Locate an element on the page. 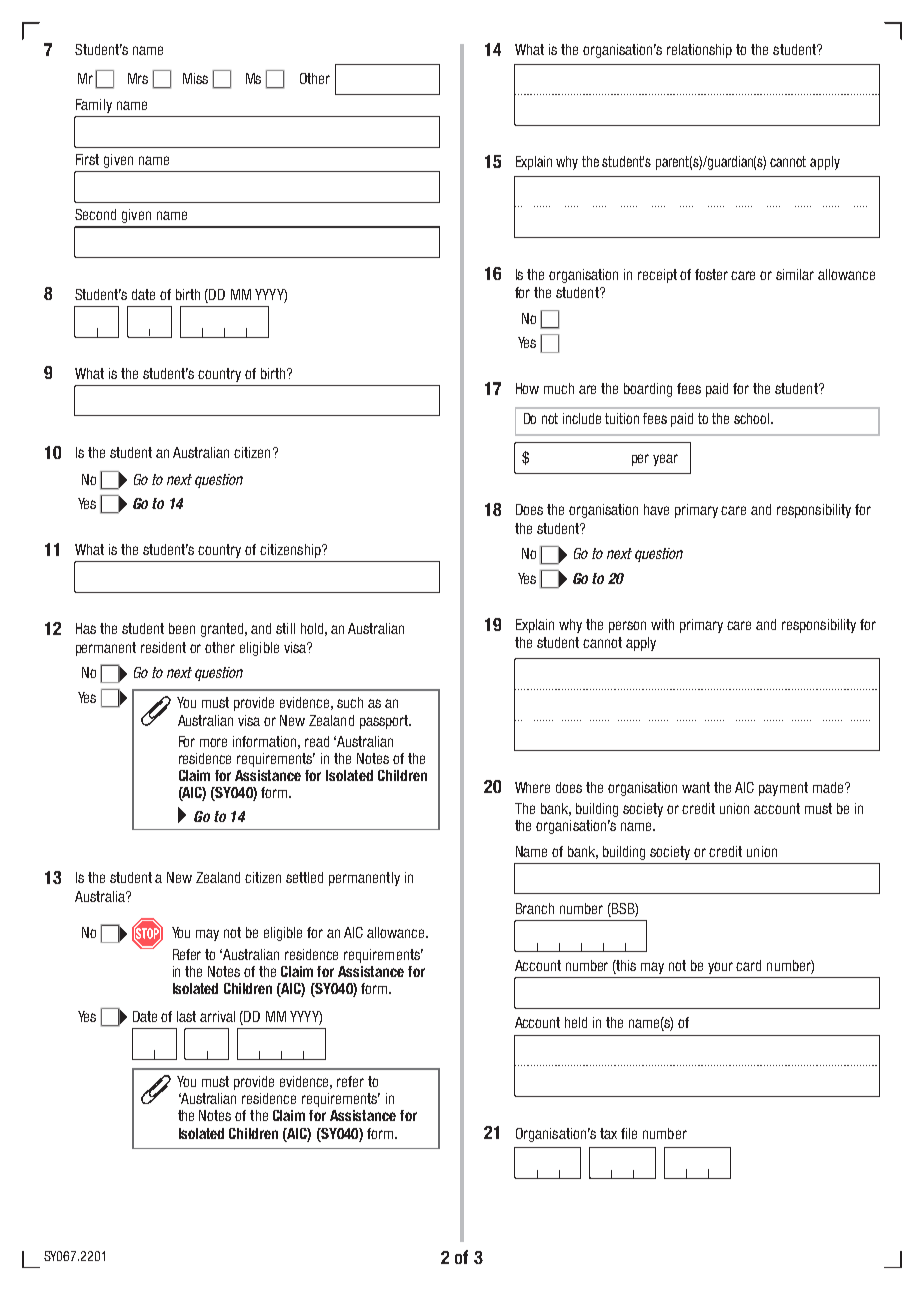 Image resolution: width=924 pixels, height=1308 pixels. been is located at coordinates (182, 628).
